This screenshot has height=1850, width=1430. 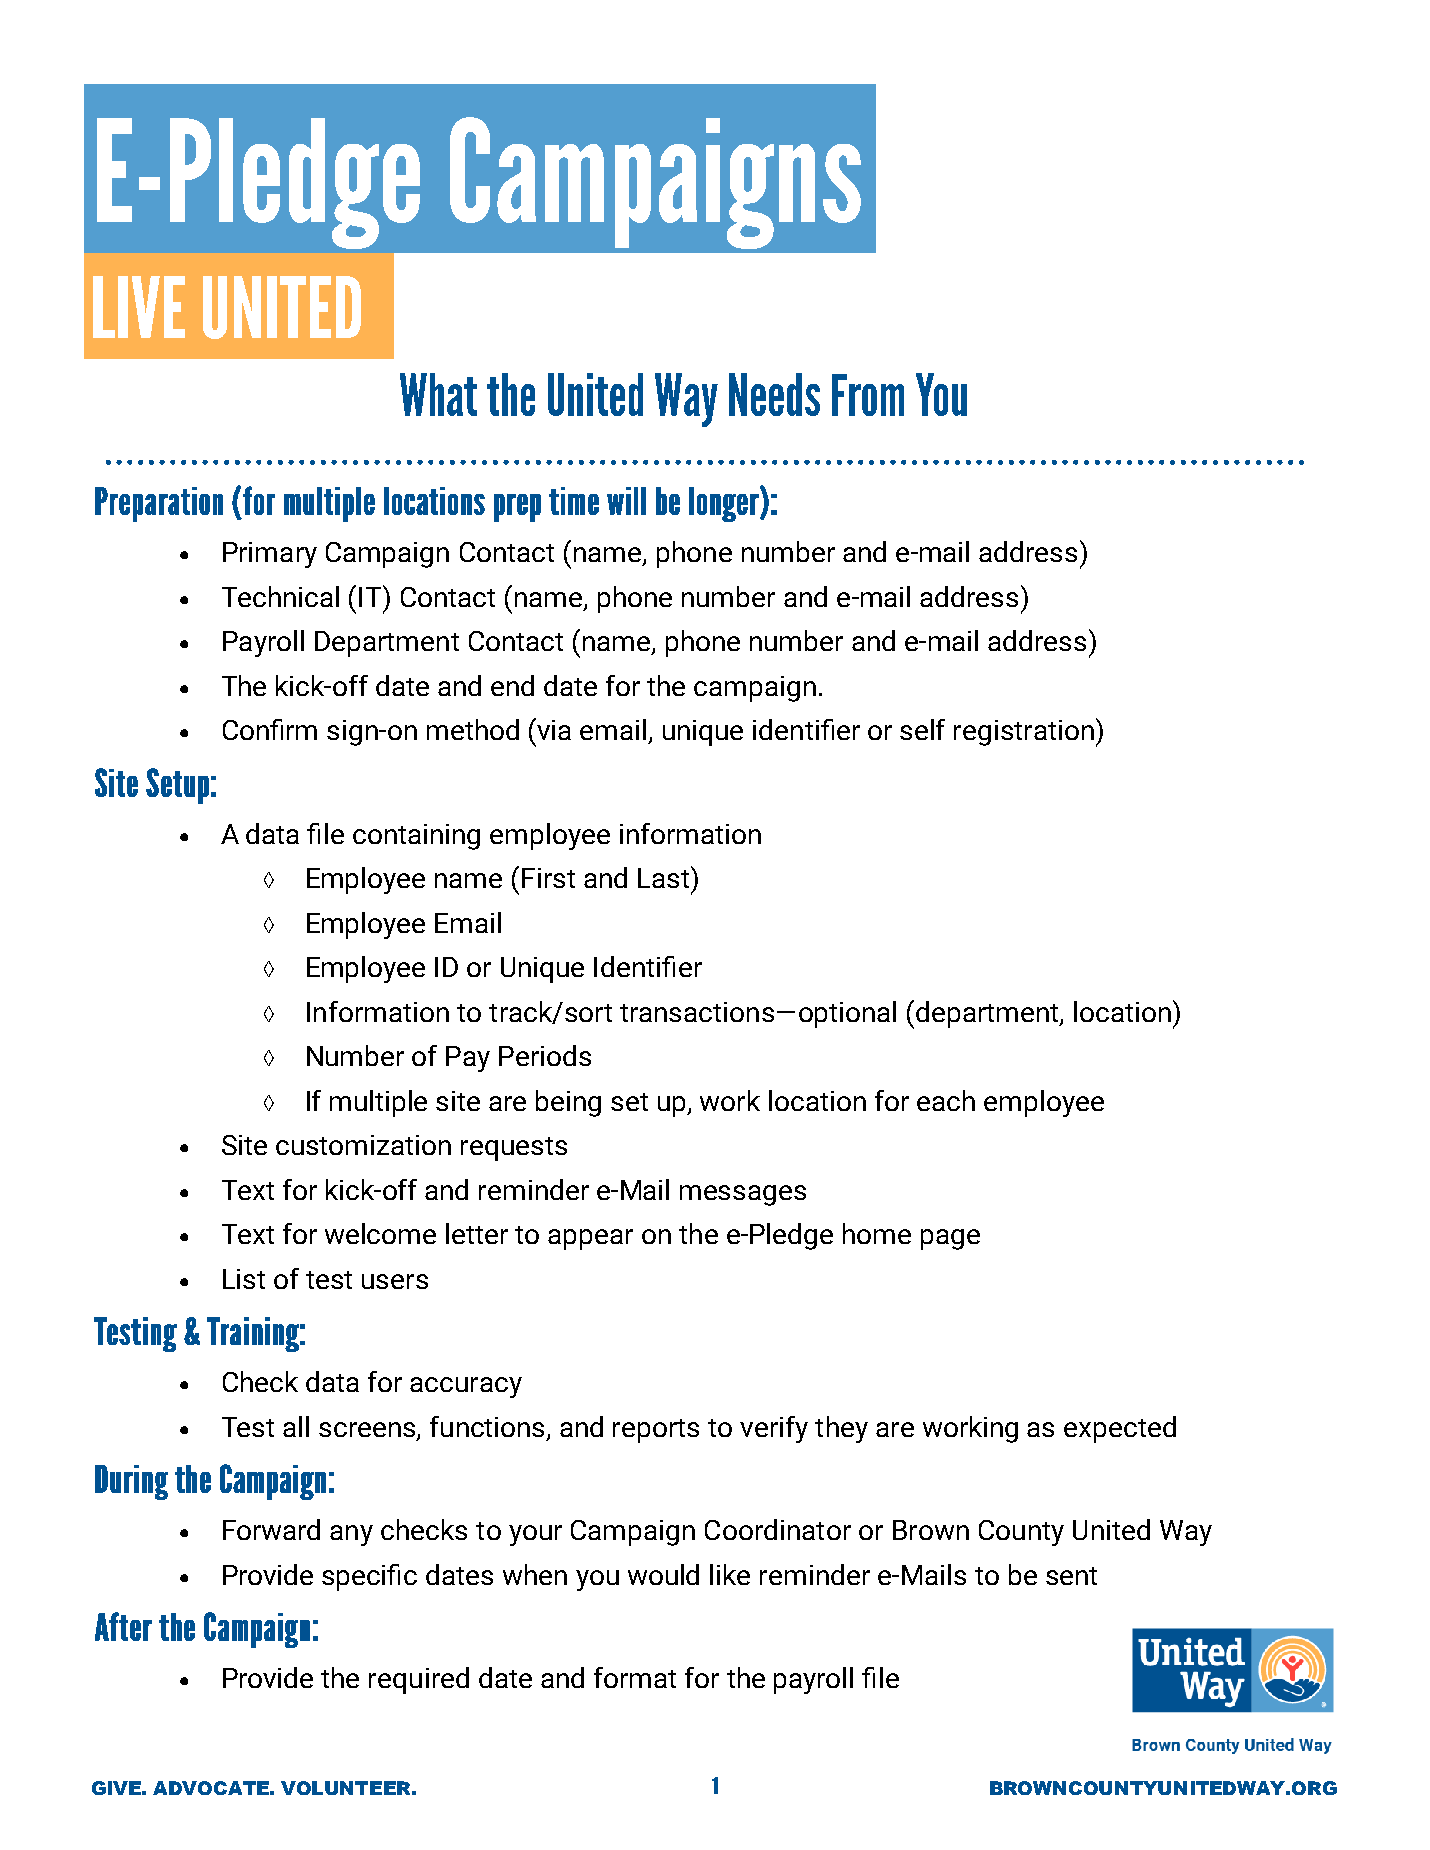 I want to click on users, so click(x=395, y=1281).
